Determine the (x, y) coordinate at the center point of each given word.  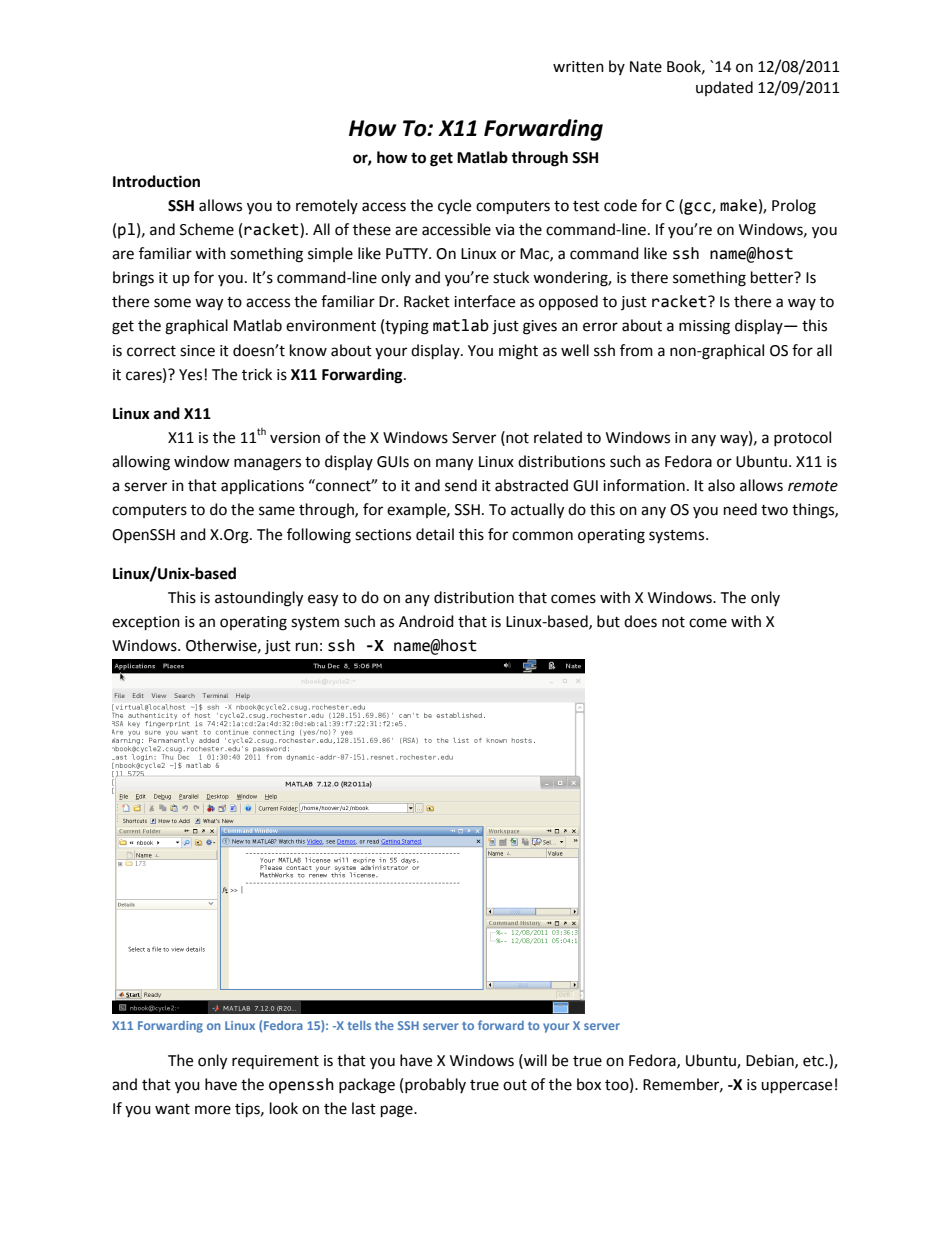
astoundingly (259, 599)
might (518, 352)
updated (724, 88)
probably (435, 1085)
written (578, 67)
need (740, 509)
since (197, 351)
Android (426, 621)
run (307, 647)
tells (359, 1025)
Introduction (156, 181)
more (213, 1110)
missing (704, 327)
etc (814, 1061)
